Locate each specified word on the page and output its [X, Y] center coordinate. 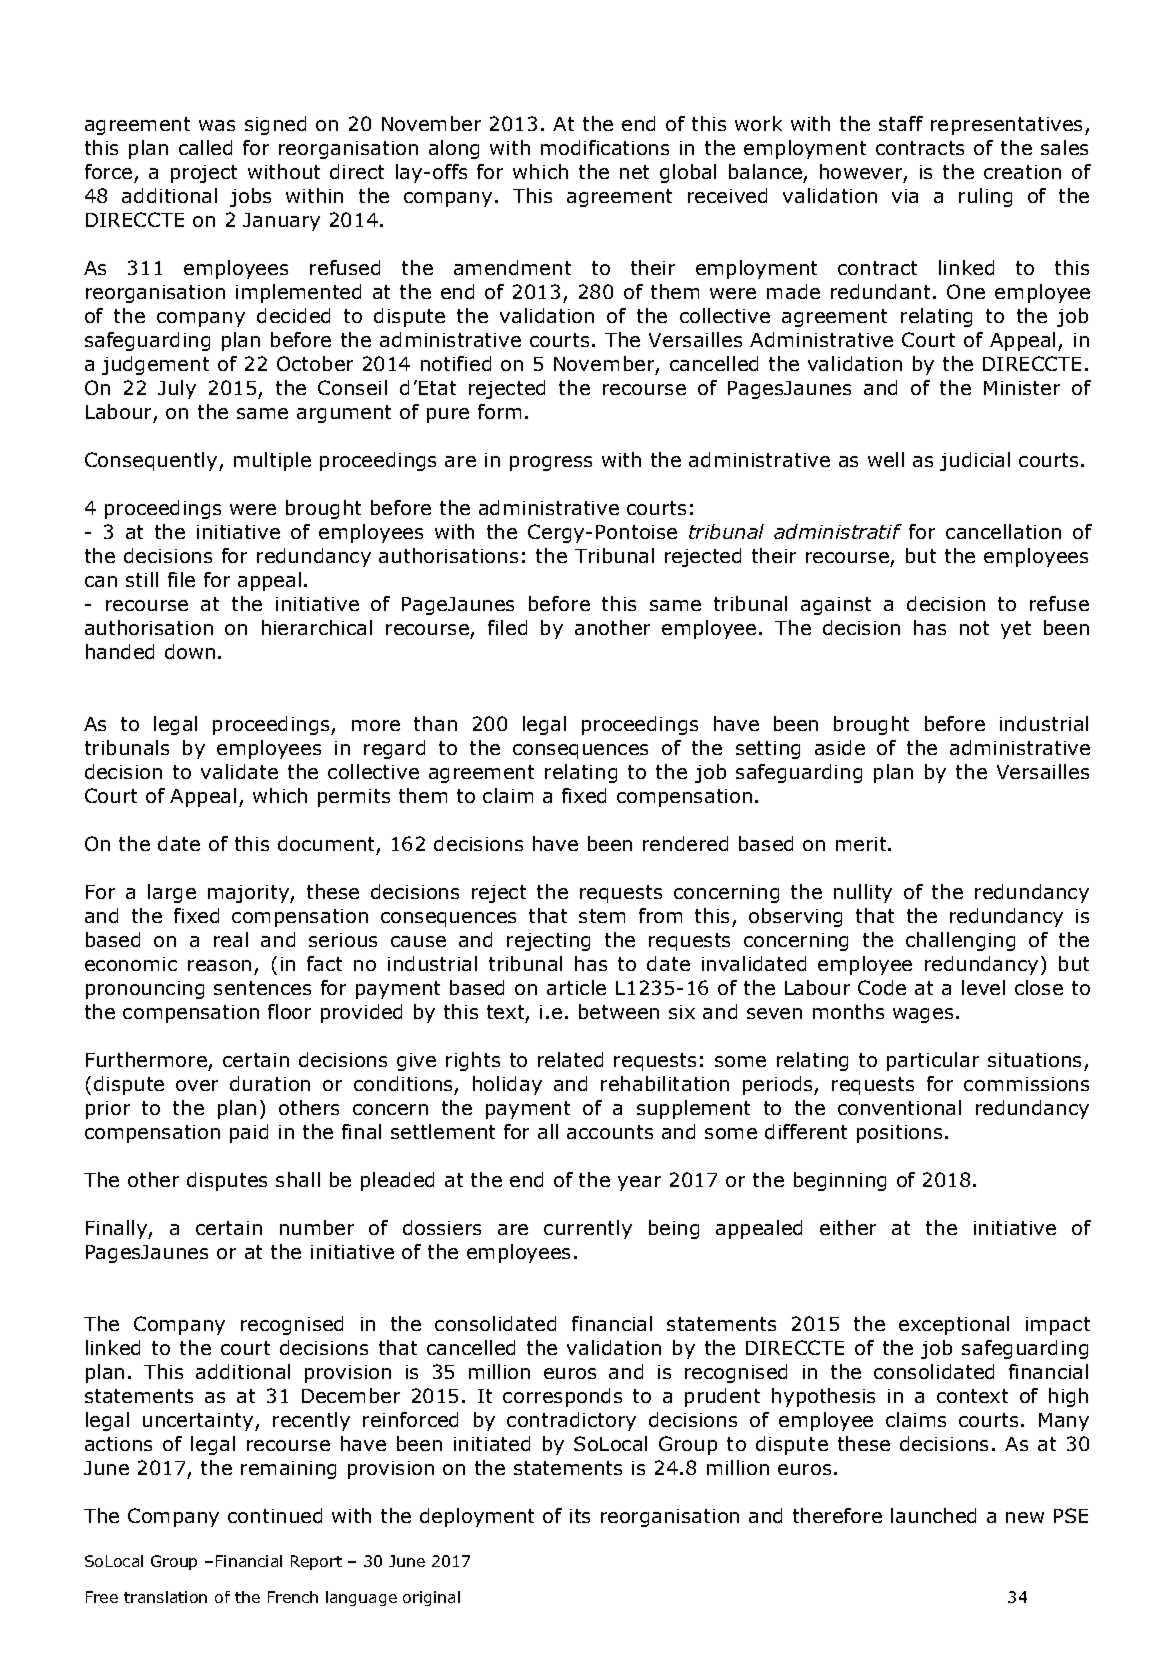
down [190, 651]
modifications [605, 147]
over [197, 1085]
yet [1016, 630]
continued [275, 1515]
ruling [985, 197]
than [435, 723]
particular [933, 1061]
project [204, 174]
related [570, 1059]
